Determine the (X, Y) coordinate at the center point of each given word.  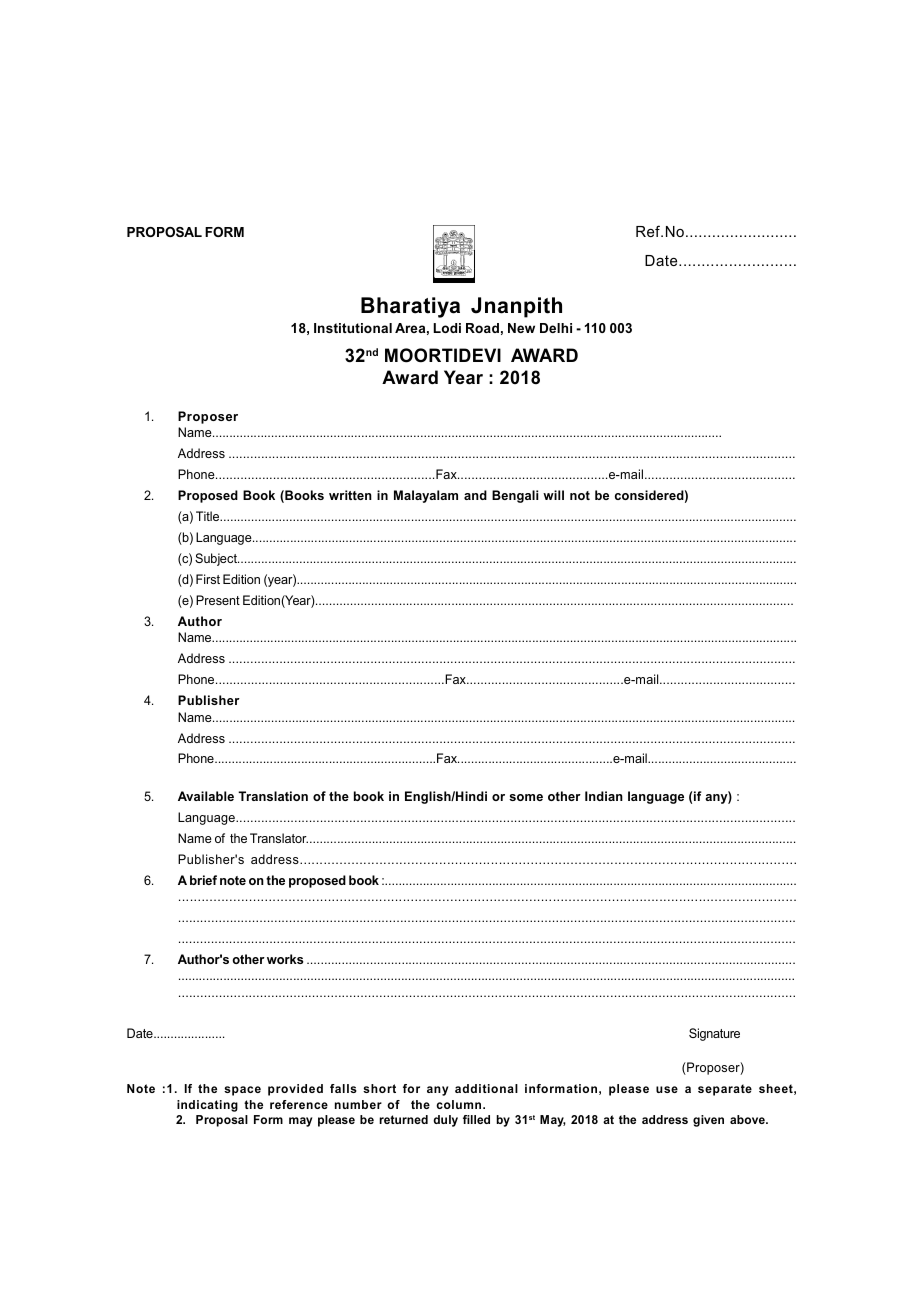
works (285, 959)
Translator (279, 838)
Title (209, 516)
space (242, 1091)
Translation (273, 796)
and (475, 495)
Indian (604, 796)
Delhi (556, 328)
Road (482, 328)
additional (486, 1088)
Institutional (353, 328)
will (553, 495)
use (667, 1089)
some (526, 797)
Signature (714, 1034)
